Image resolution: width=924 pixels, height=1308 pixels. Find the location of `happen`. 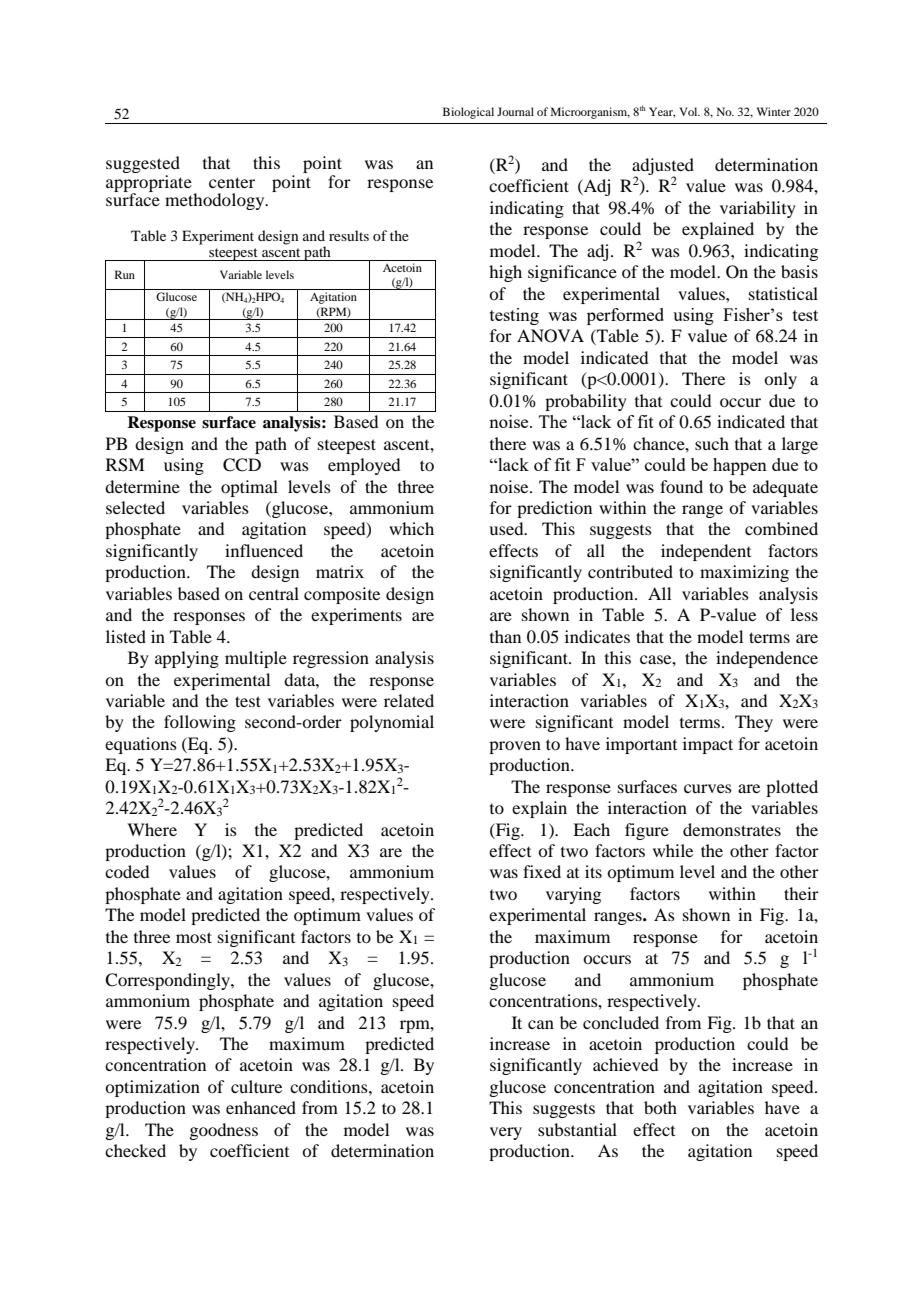

happen is located at coordinates (740, 466).
